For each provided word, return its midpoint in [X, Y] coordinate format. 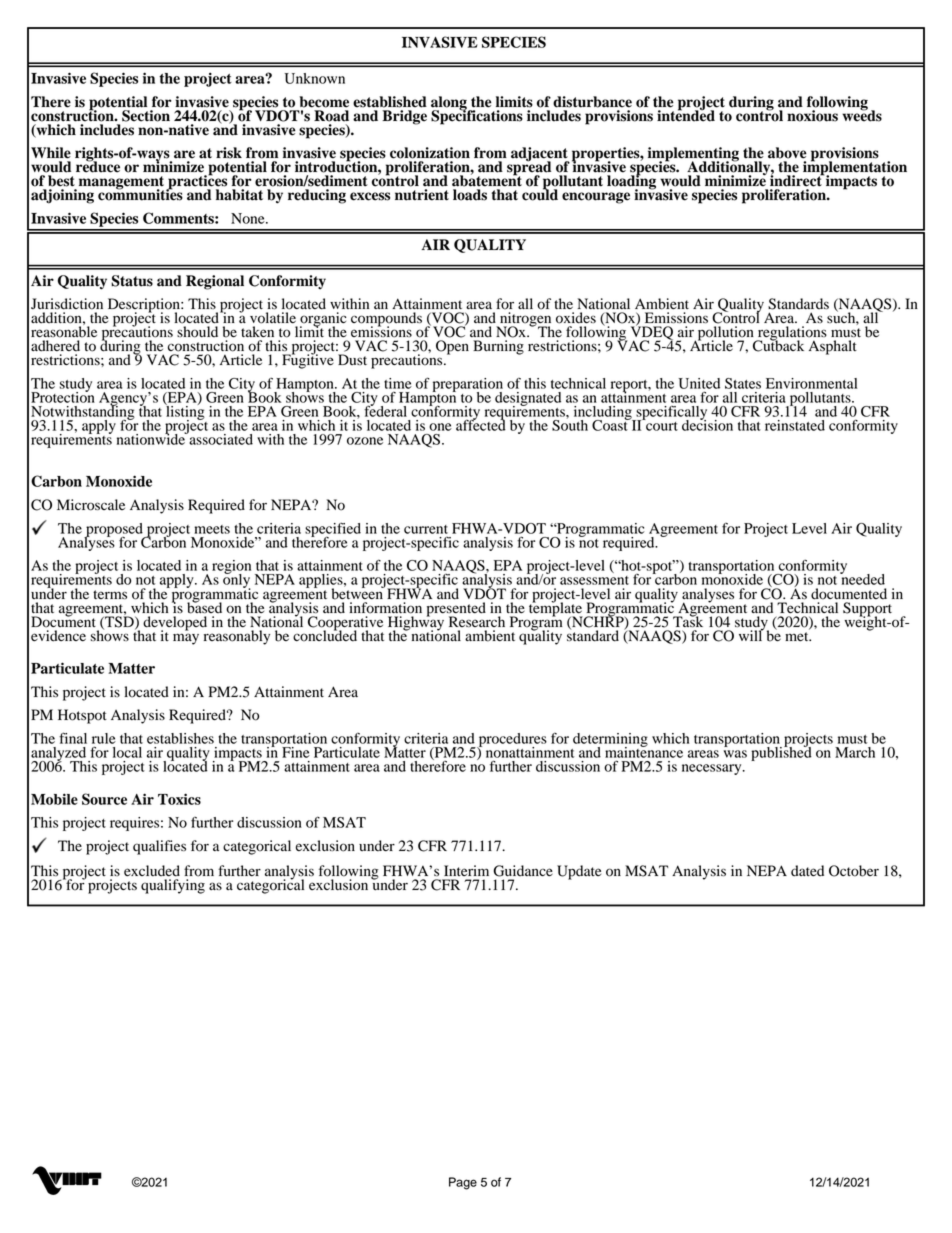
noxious [812, 116]
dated [807, 871]
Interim [466, 870]
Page [463, 1183]
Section [146, 116]
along [450, 104]
